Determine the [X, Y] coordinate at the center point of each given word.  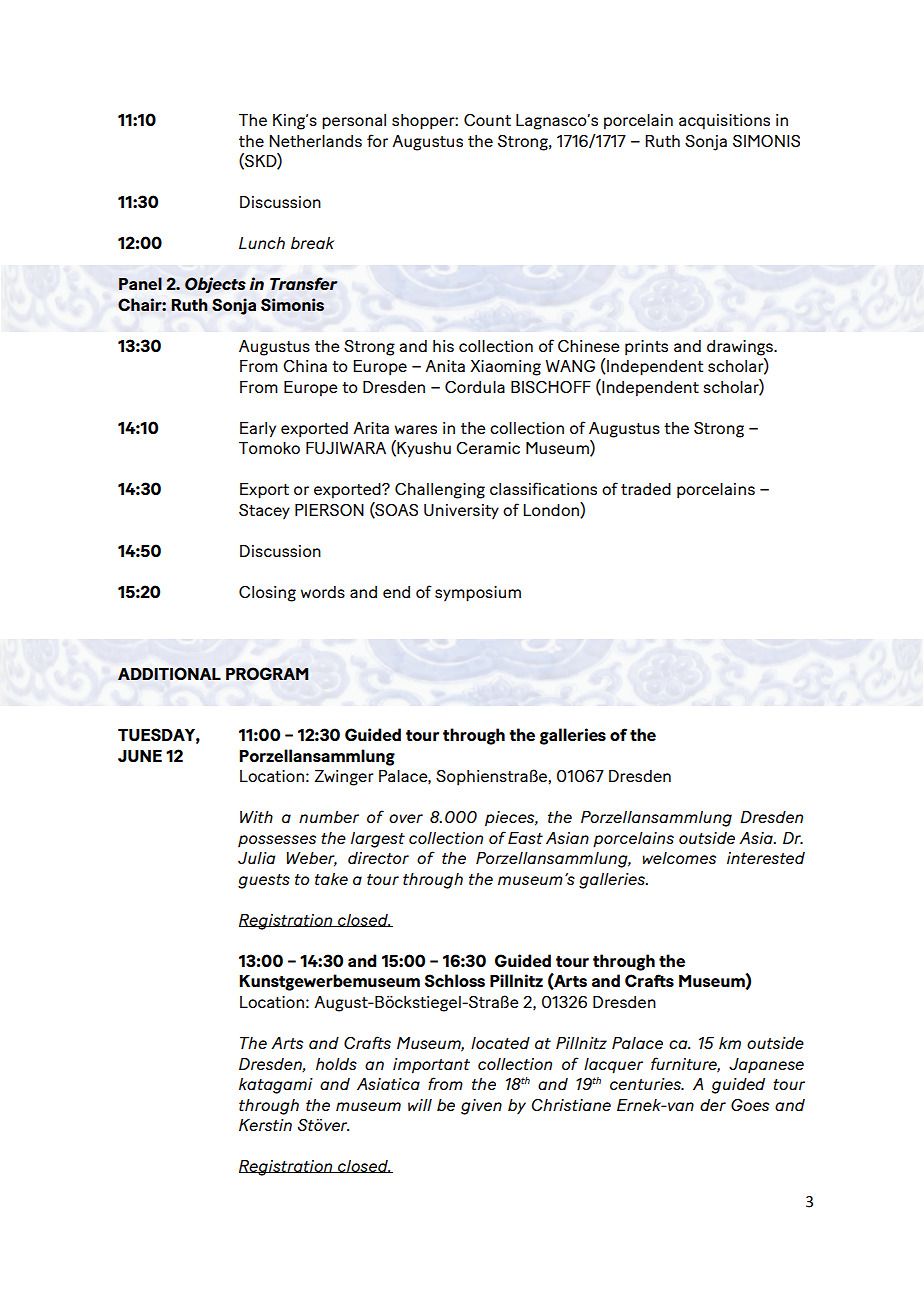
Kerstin [265, 1125]
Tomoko [269, 448]
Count [487, 120]
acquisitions [724, 122]
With [256, 817]
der [713, 1105]
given [481, 1107]
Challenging [440, 491]
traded [646, 489]
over [406, 818]
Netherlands [315, 141]
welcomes [679, 858]
